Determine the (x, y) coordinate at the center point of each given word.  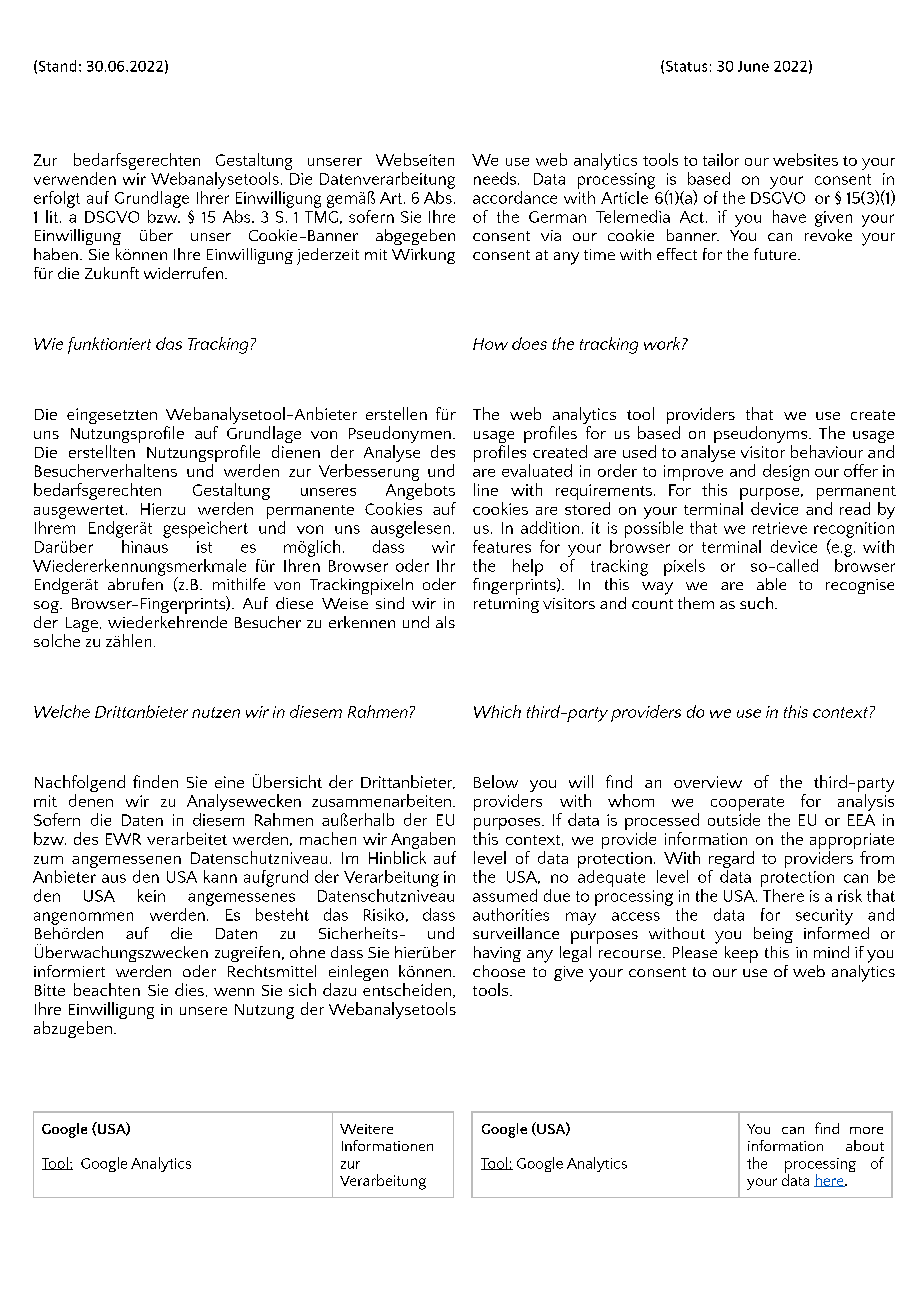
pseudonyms (762, 436)
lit (52, 216)
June (753, 66)
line (486, 489)
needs (496, 178)
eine (229, 782)
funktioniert (109, 345)
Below (496, 781)
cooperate (747, 805)
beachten (107, 989)
